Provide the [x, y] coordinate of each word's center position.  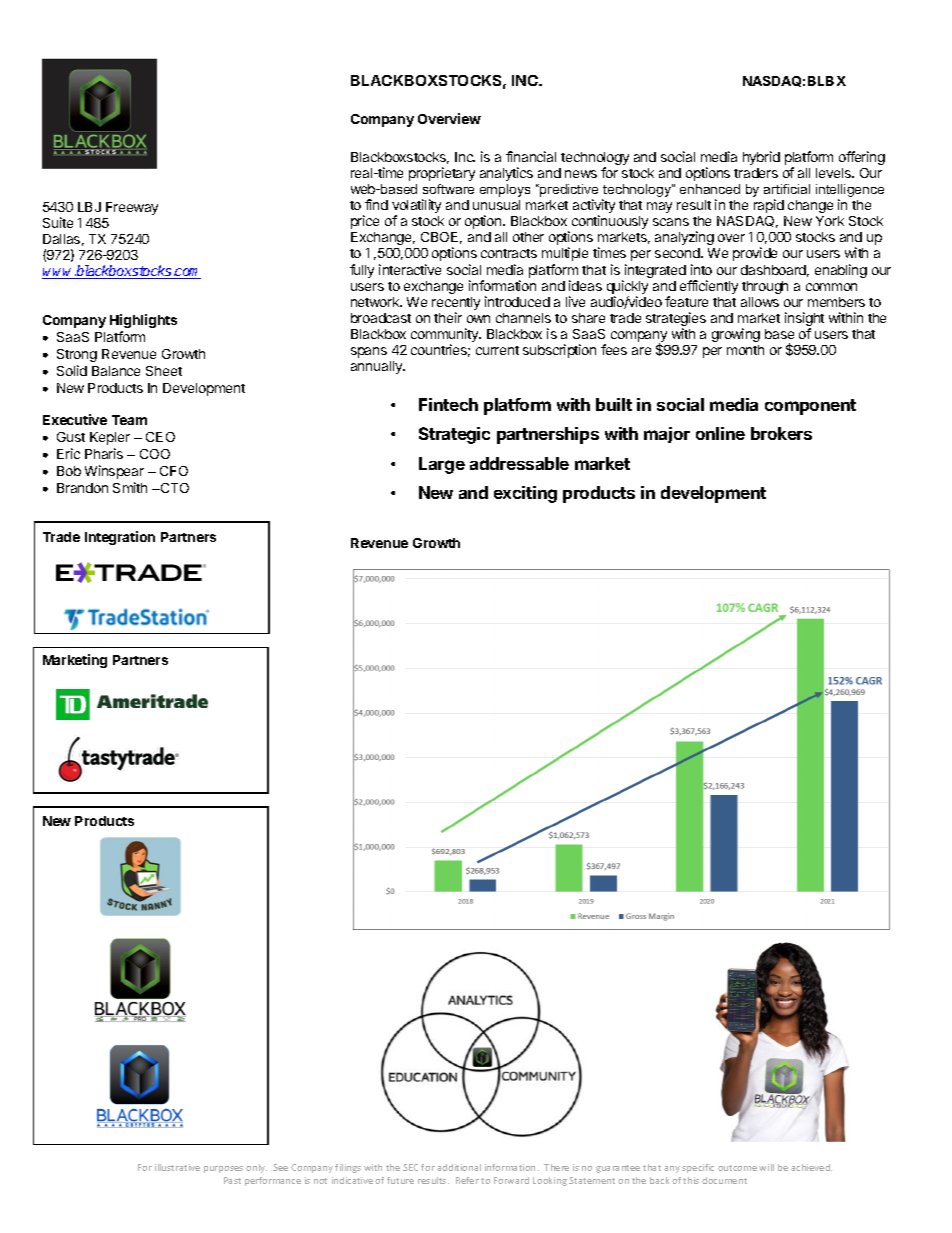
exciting [525, 494]
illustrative [177, 1167]
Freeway [132, 208]
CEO [160, 437]
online [720, 433]
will [766, 1167]
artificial [787, 189]
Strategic [454, 435]
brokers [781, 433]
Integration [120, 538]
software [448, 189]
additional [459, 1167]
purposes [223, 1169]
